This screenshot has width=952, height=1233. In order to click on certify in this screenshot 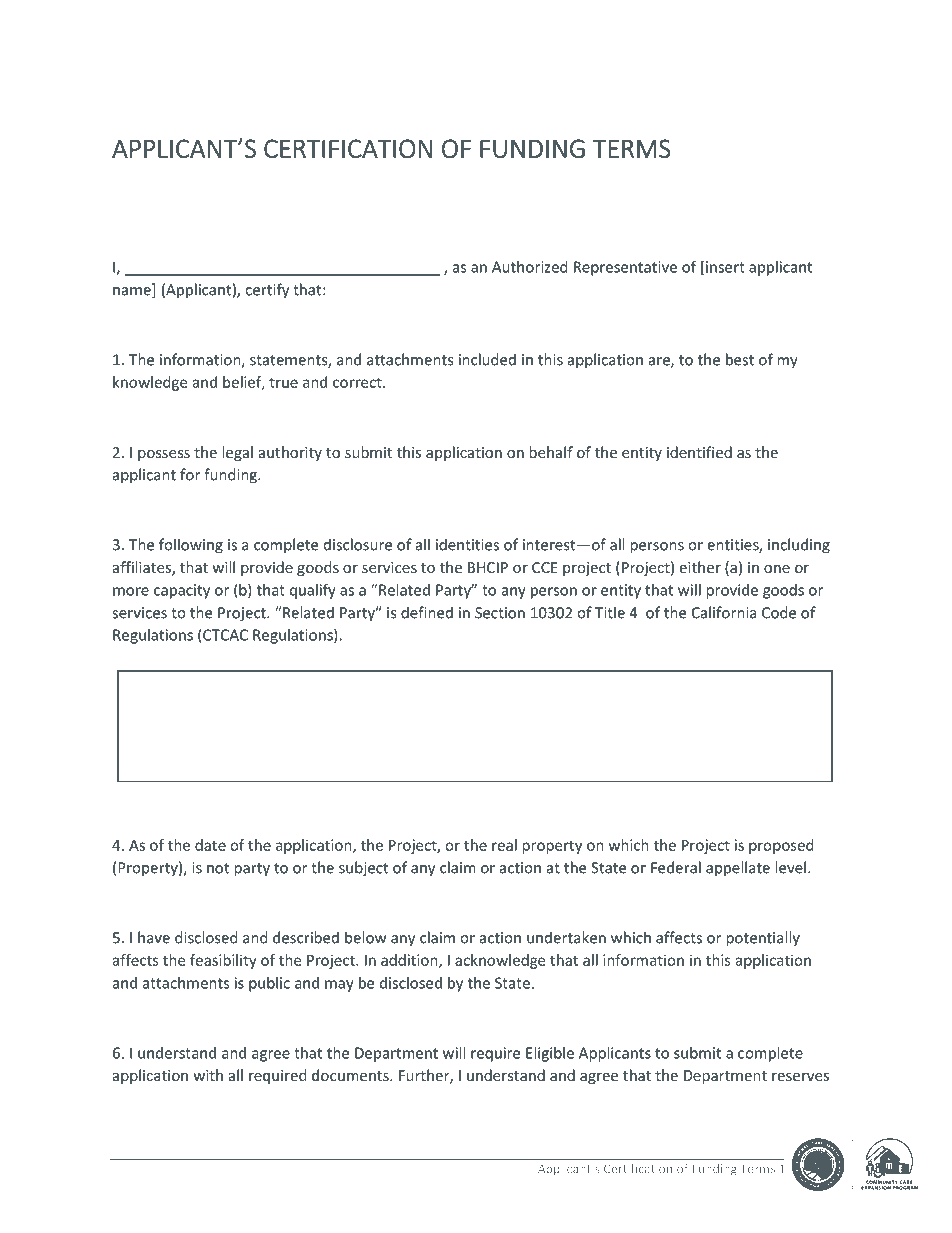, I will do `click(267, 291)`.
